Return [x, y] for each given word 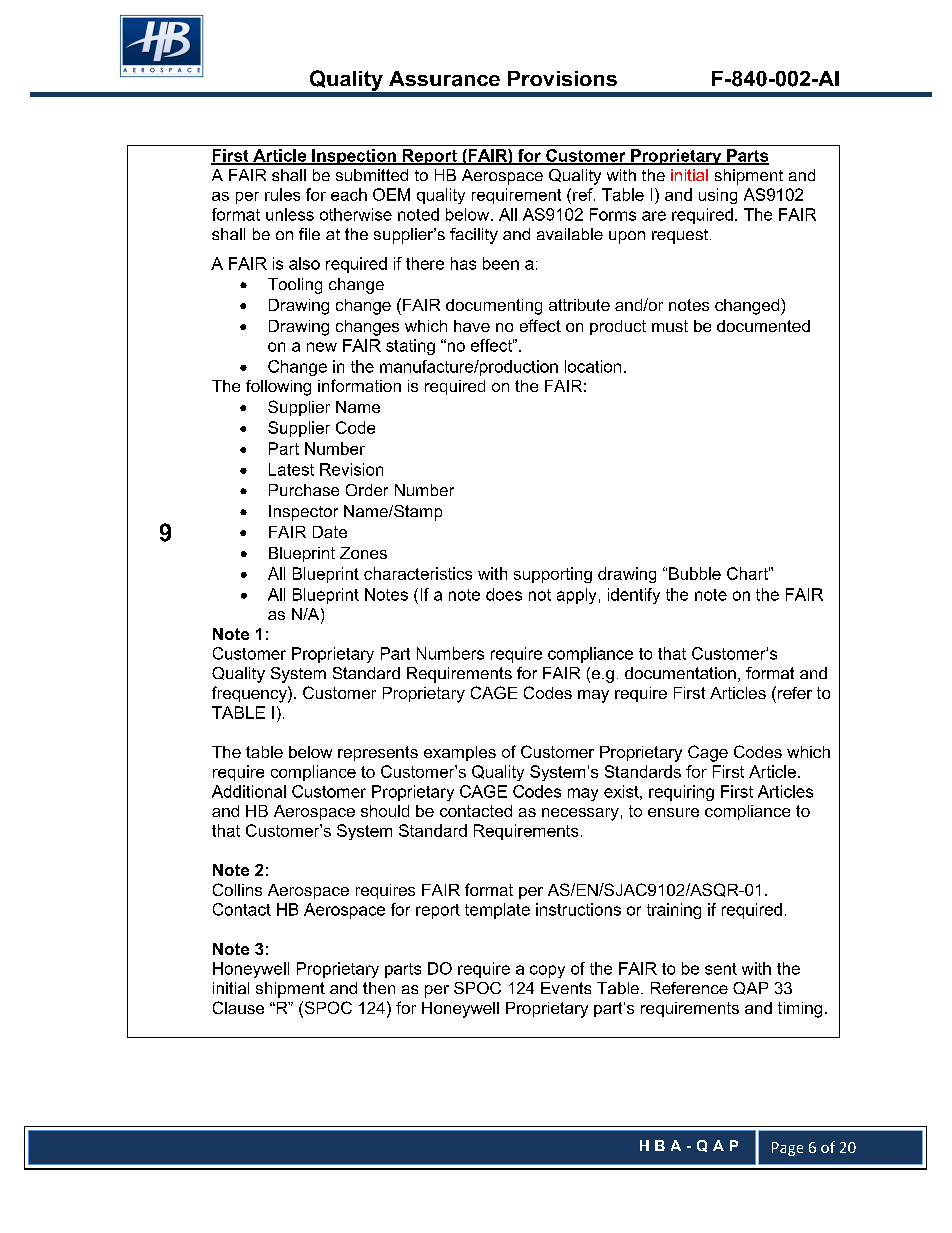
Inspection [354, 157]
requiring [681, 793]
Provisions [562, 78]
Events [566, 988]
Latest [291, 469]
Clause [238, 1007]
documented [763, 326]
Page [787, 1149]
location [593, 366]
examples [460, 753]
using [718, 196]
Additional [249, 791]
